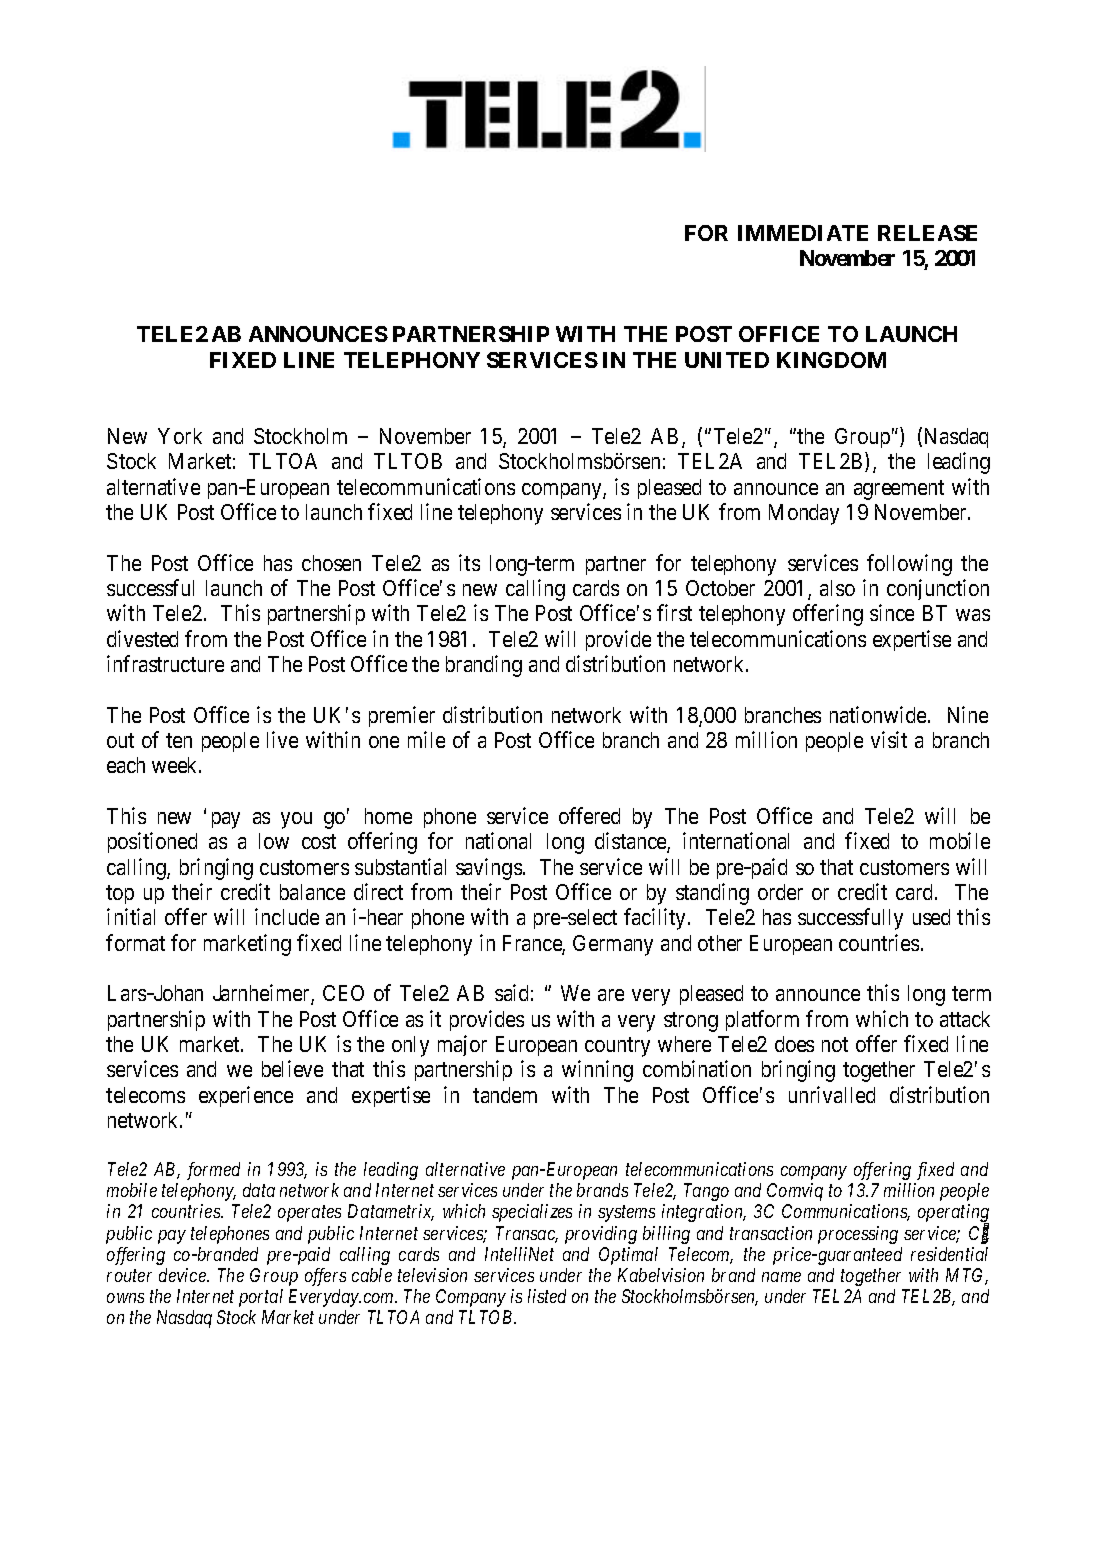 The image size is (1093, 1546). I want to click on listed, so click(547, 1296).
